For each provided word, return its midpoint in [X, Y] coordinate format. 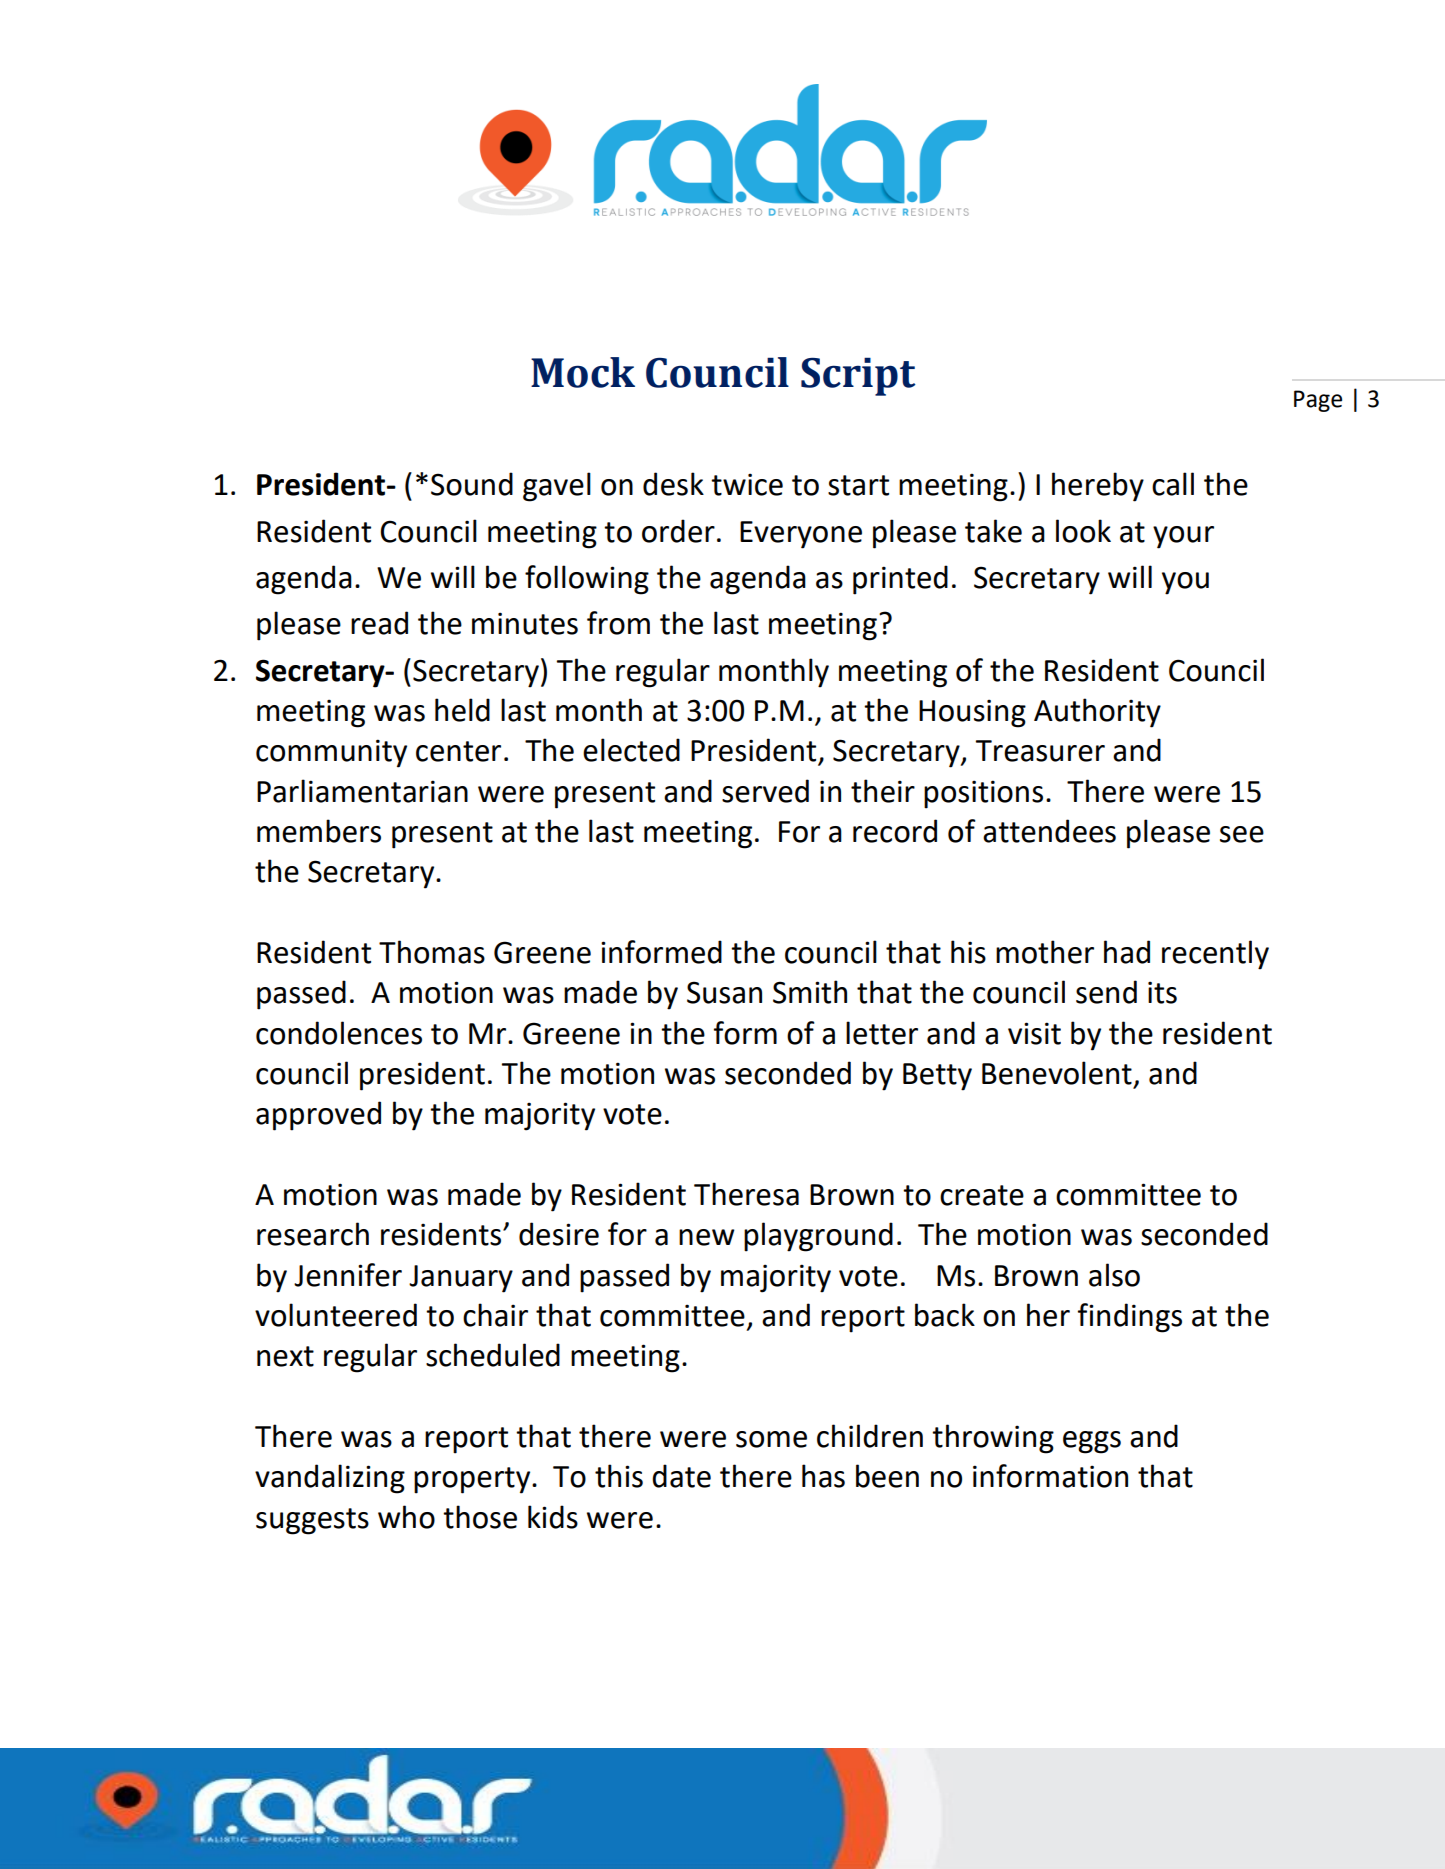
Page [1318, 401]
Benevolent [1057, 1073]
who [406, 1517]
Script [858, 376]
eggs [1092, 1442]
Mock [583, 372]
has [823, 1476]
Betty [937, 1077]
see [1242, 834]
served [765, 791]
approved [318, 1116]
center [458, 751]
